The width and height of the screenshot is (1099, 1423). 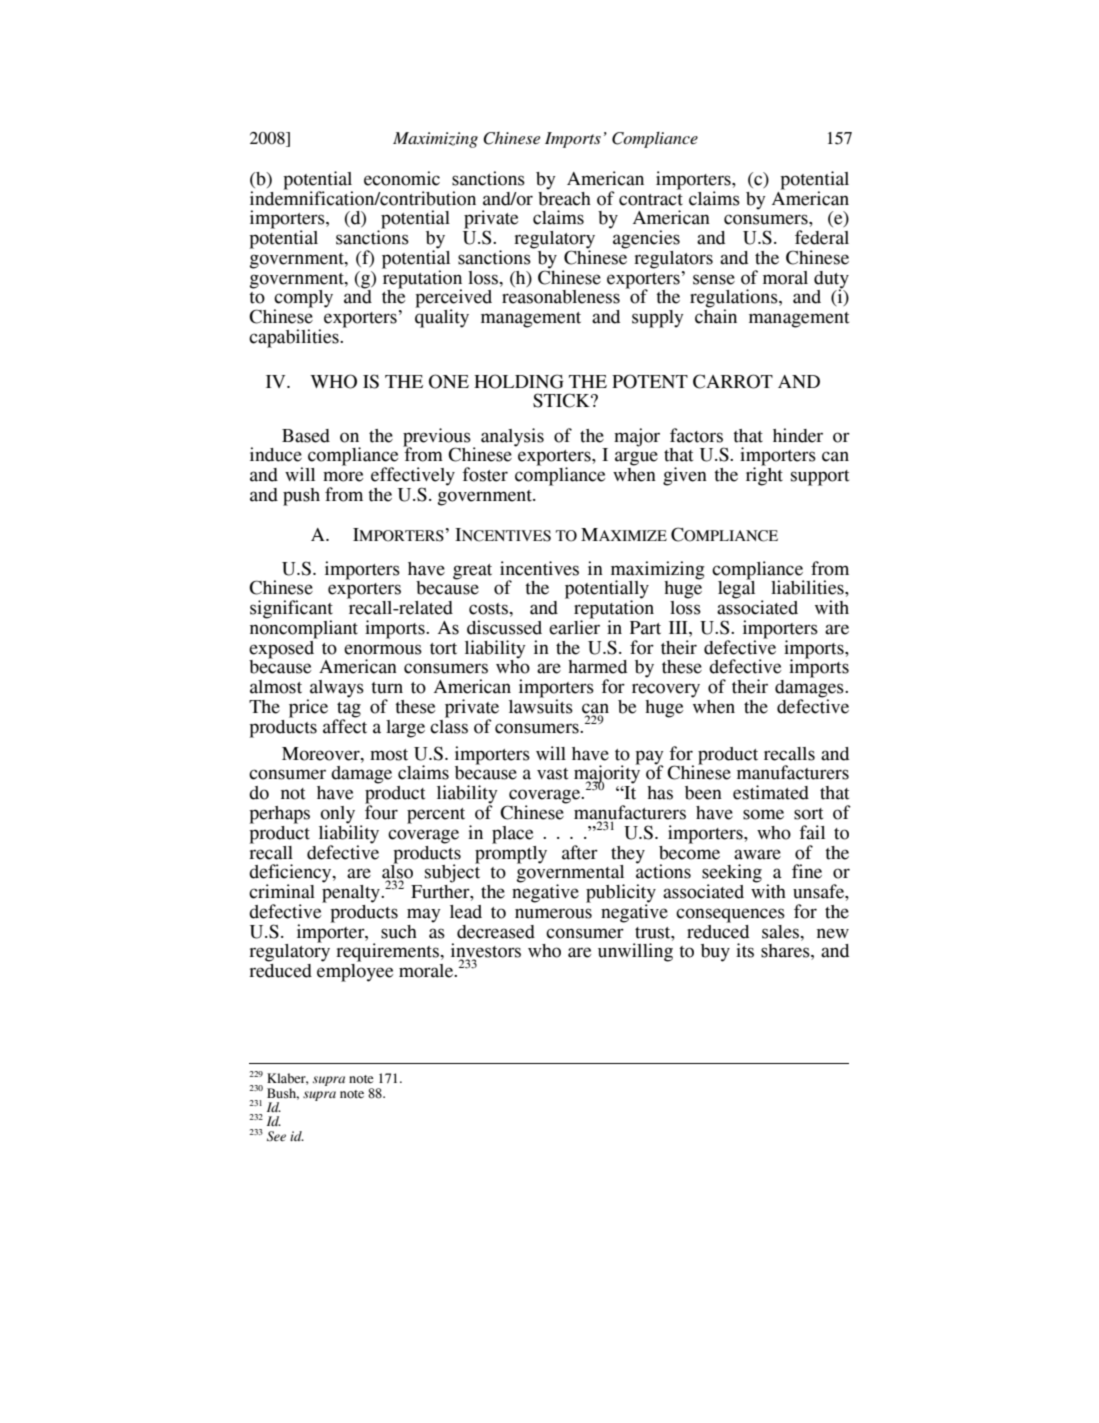 What do you see at coordinates (764, 475) in the screenshot?
I see `right` at bounding box center [764, 475].
